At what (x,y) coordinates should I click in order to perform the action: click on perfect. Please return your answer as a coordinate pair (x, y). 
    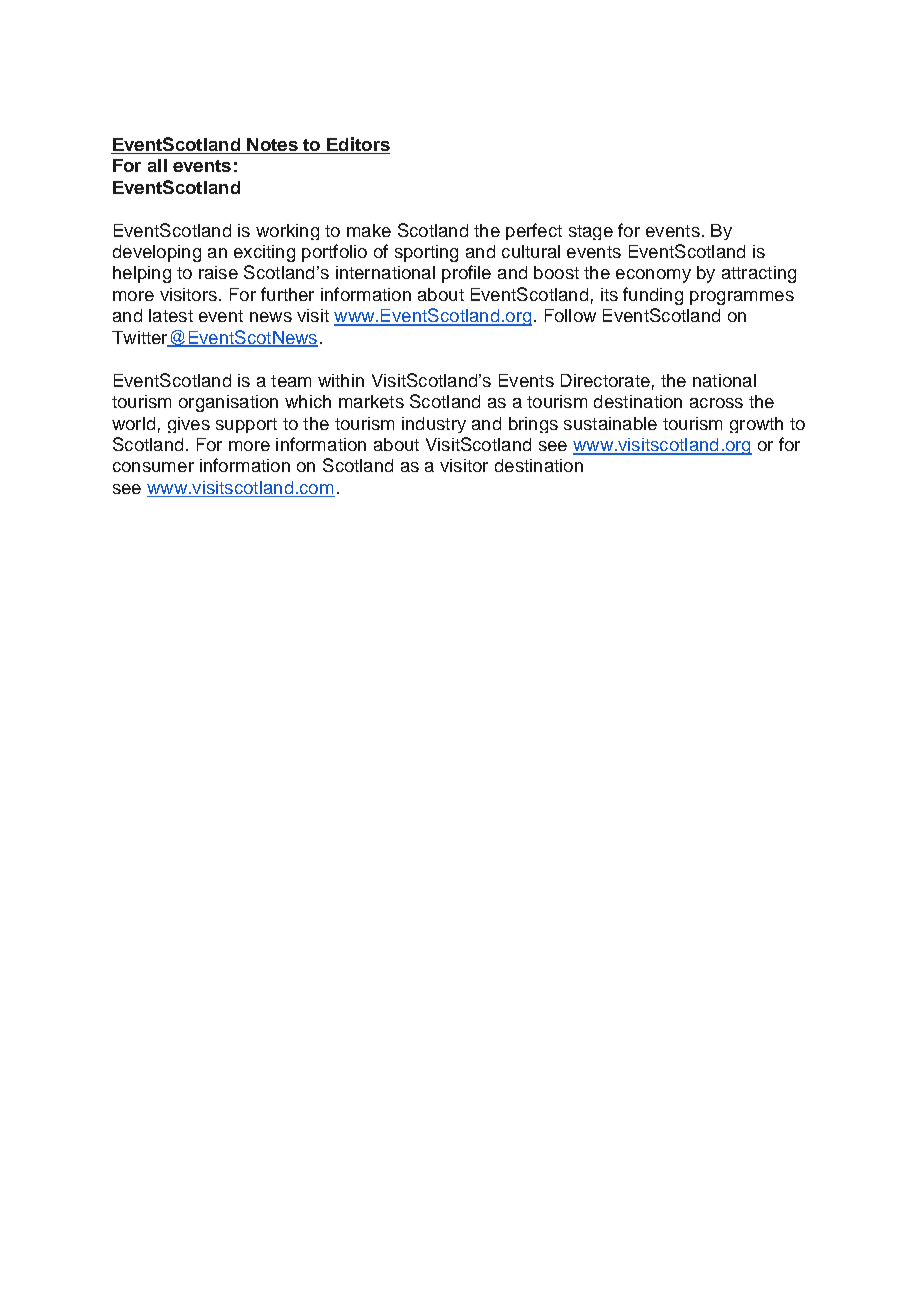
    Looking at the image, I should click on (534, 231).
